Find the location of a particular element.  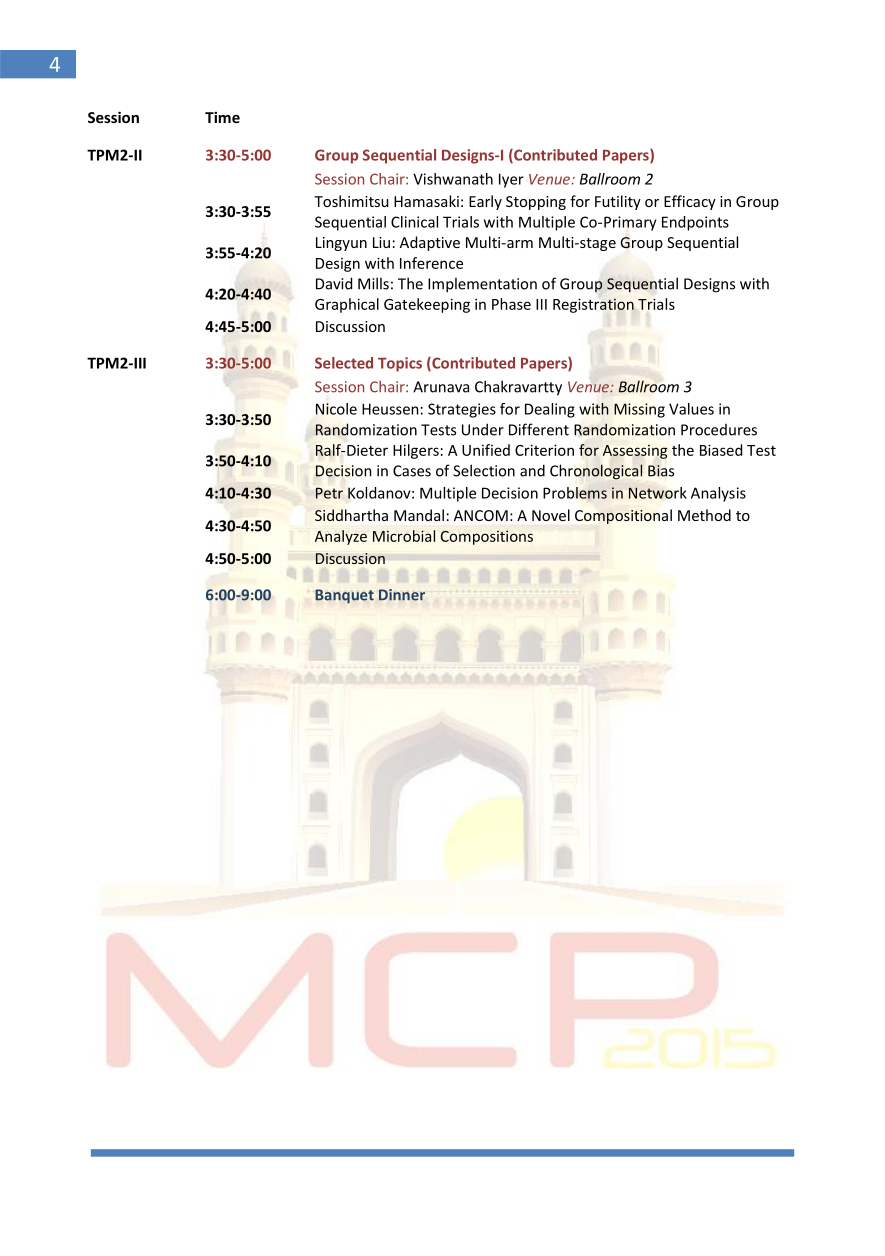

Endpoints is located at coordinates (695, 223).
